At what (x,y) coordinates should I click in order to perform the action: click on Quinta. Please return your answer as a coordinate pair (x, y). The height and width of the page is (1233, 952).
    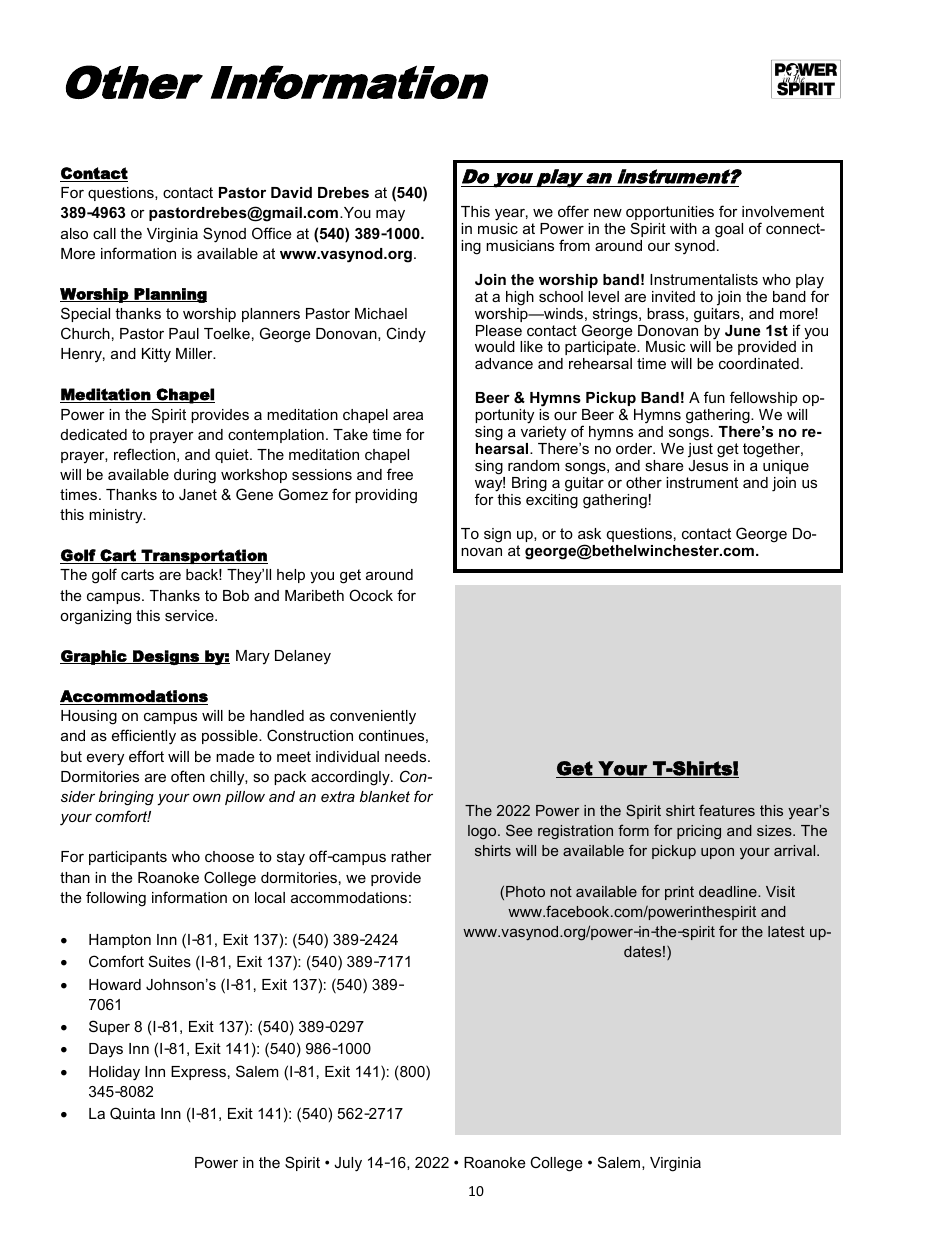
    Looking at the image, I should click on (132, 1113).
